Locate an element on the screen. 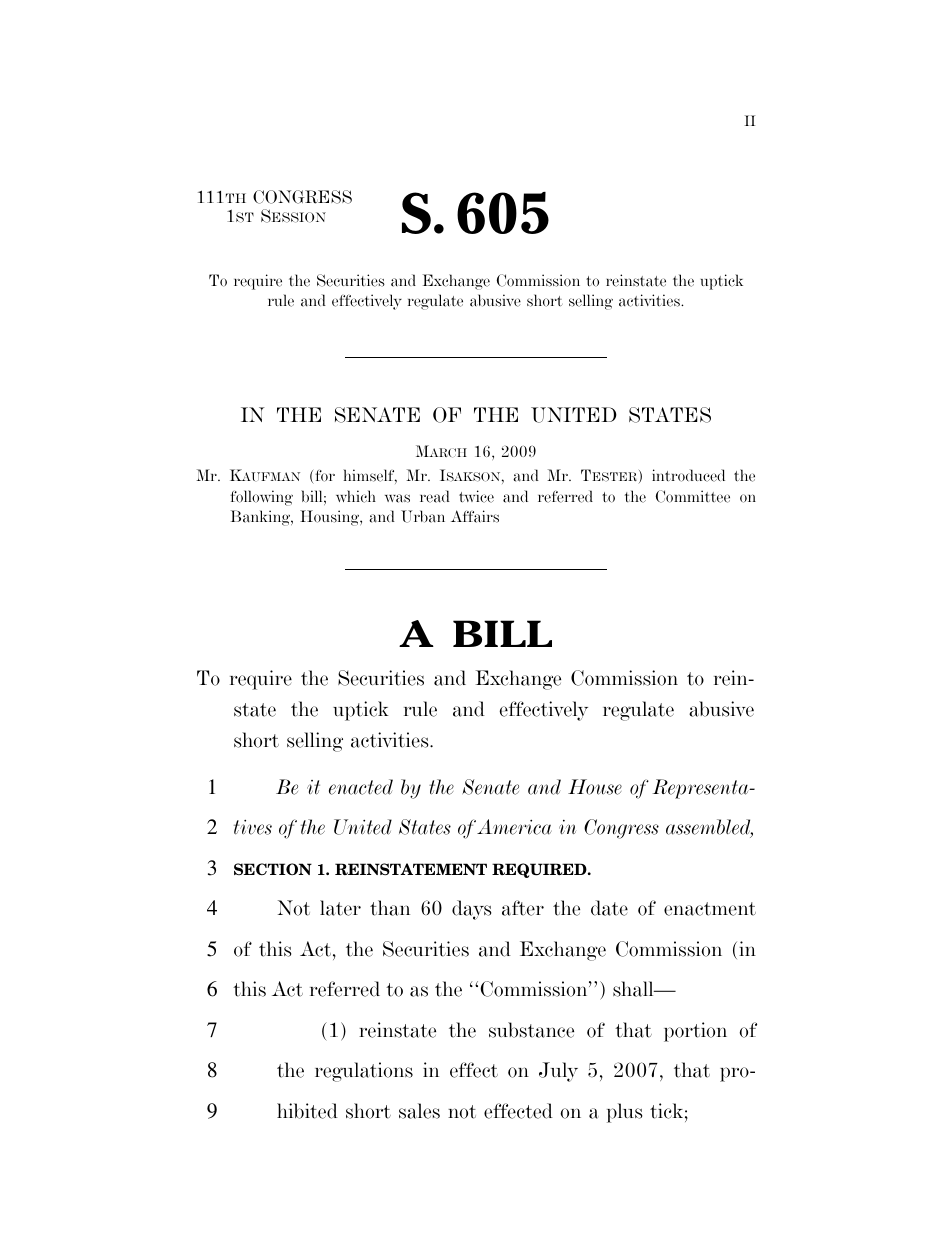 This screenshot has height=1233, width=952. enacted is located at coordinates (361, 787).
